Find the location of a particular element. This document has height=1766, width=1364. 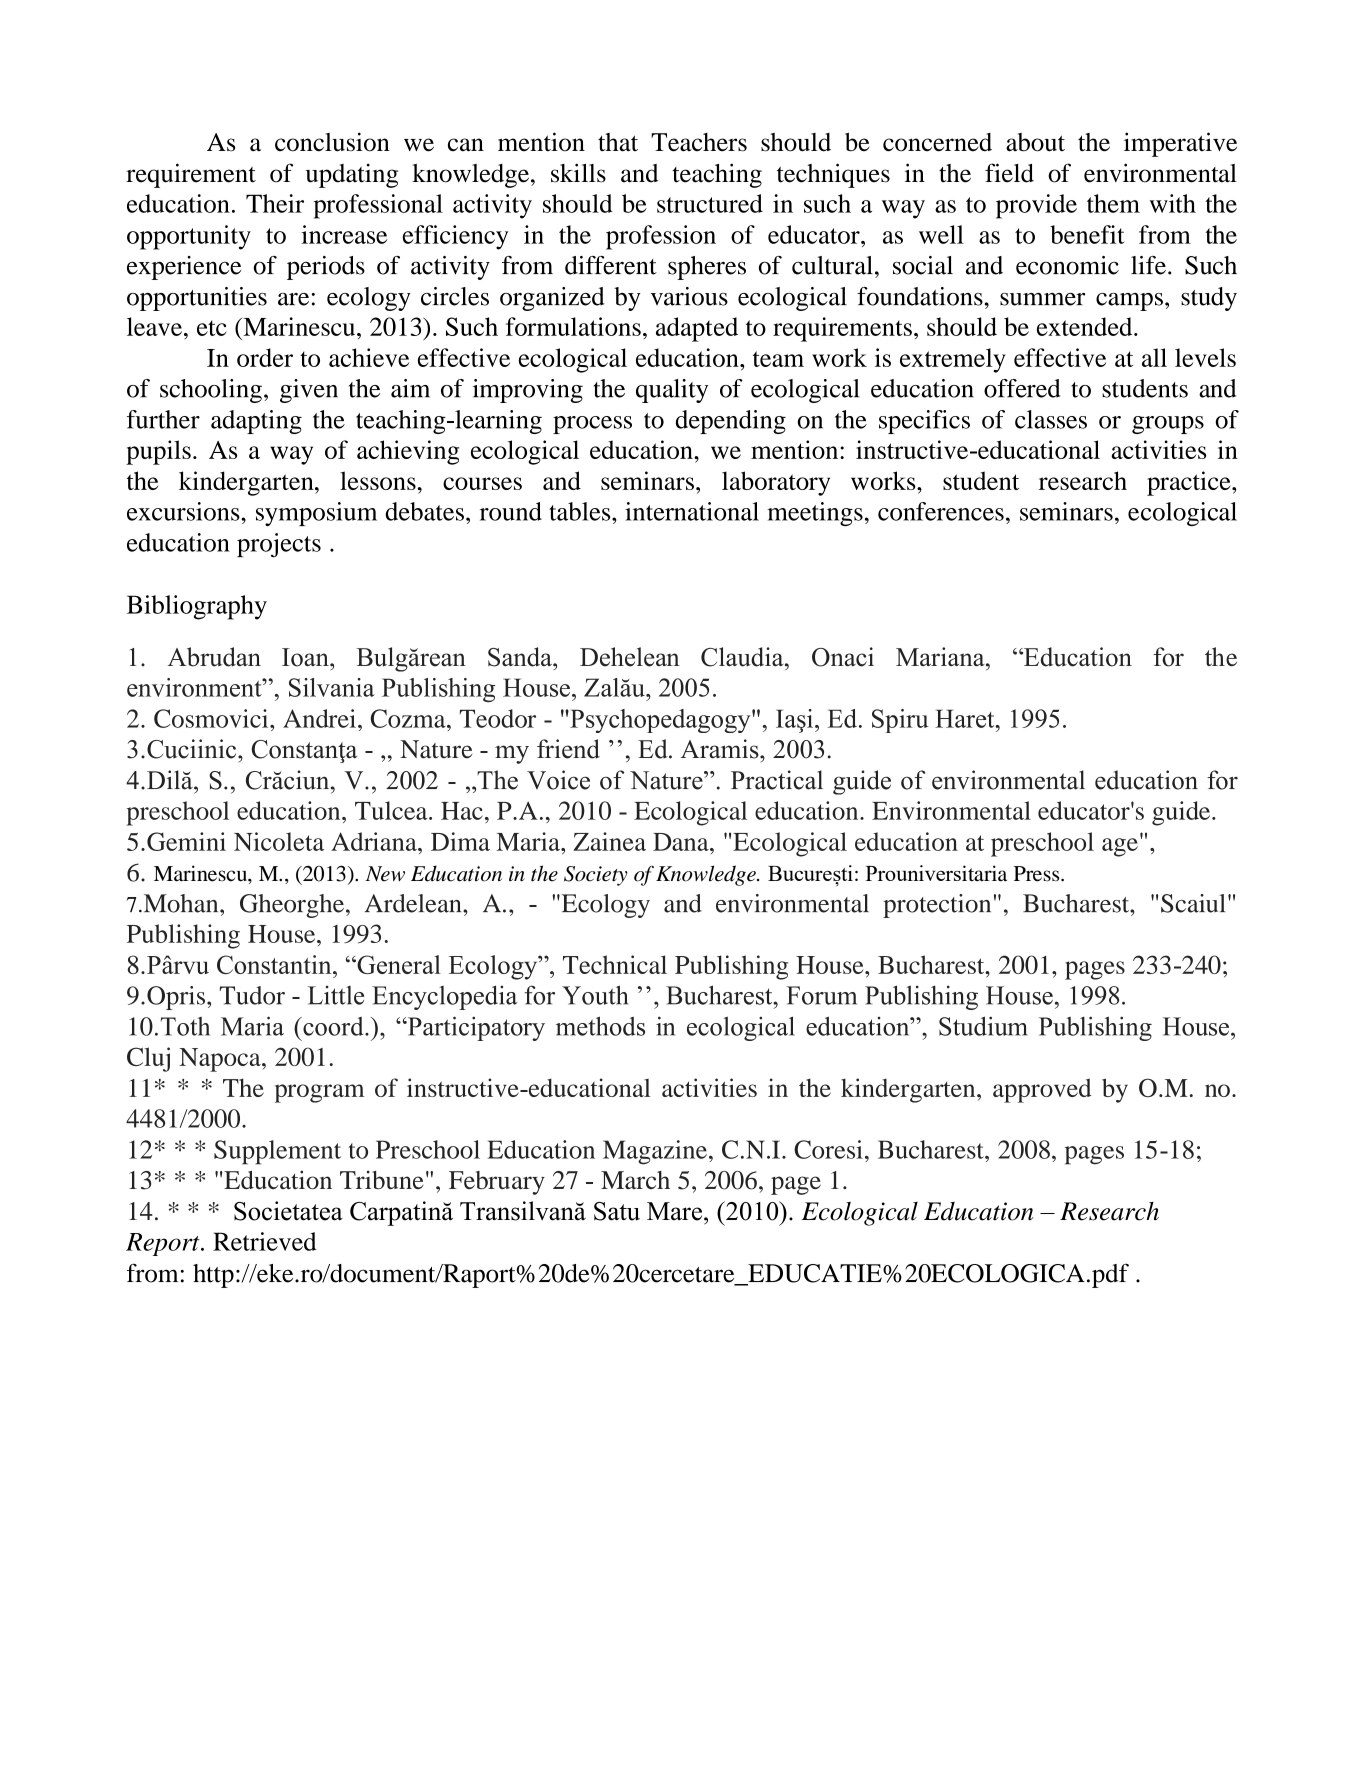

Technical is located at coordinates (615, 964).
